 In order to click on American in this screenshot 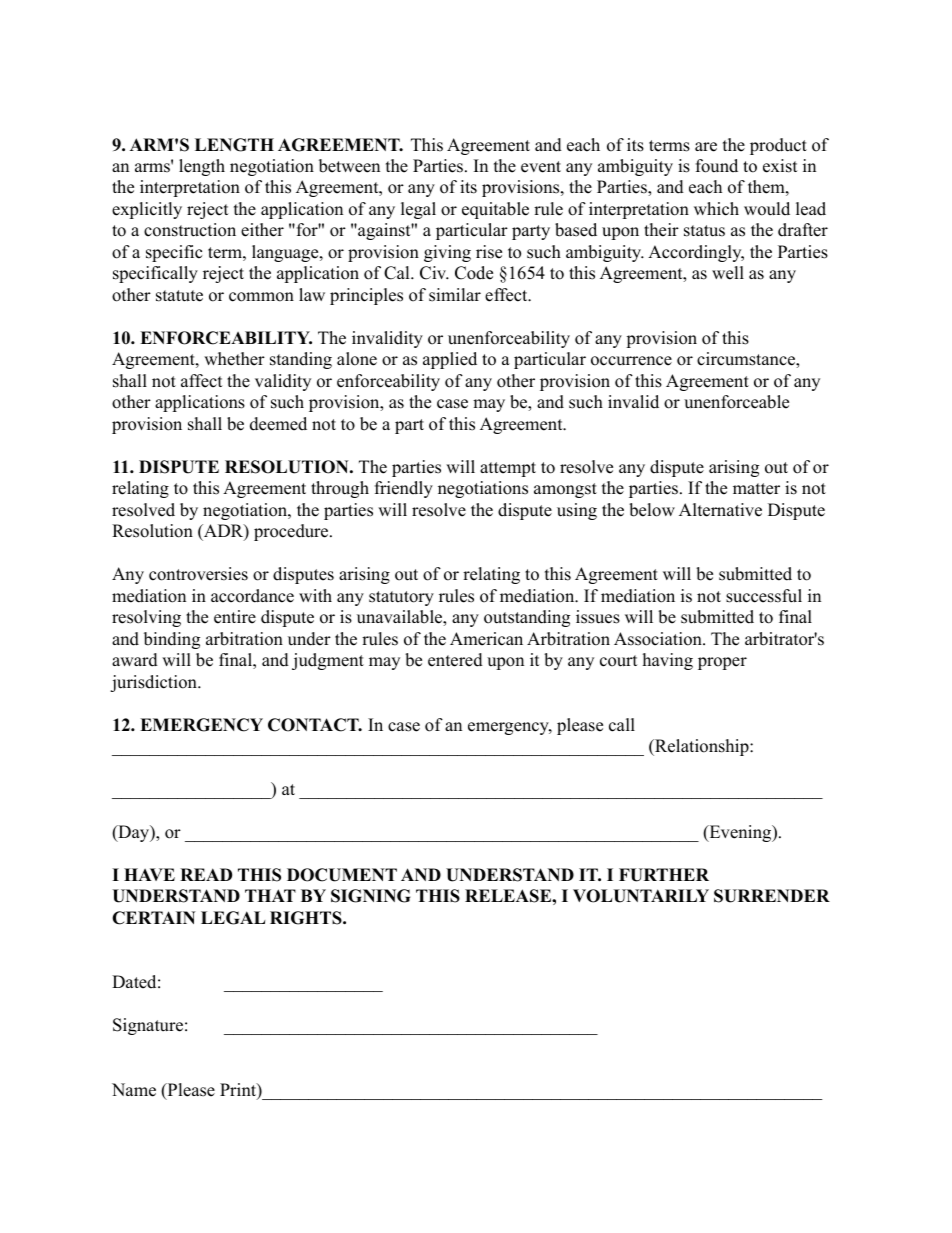, I will do `click(486, 639)`.
